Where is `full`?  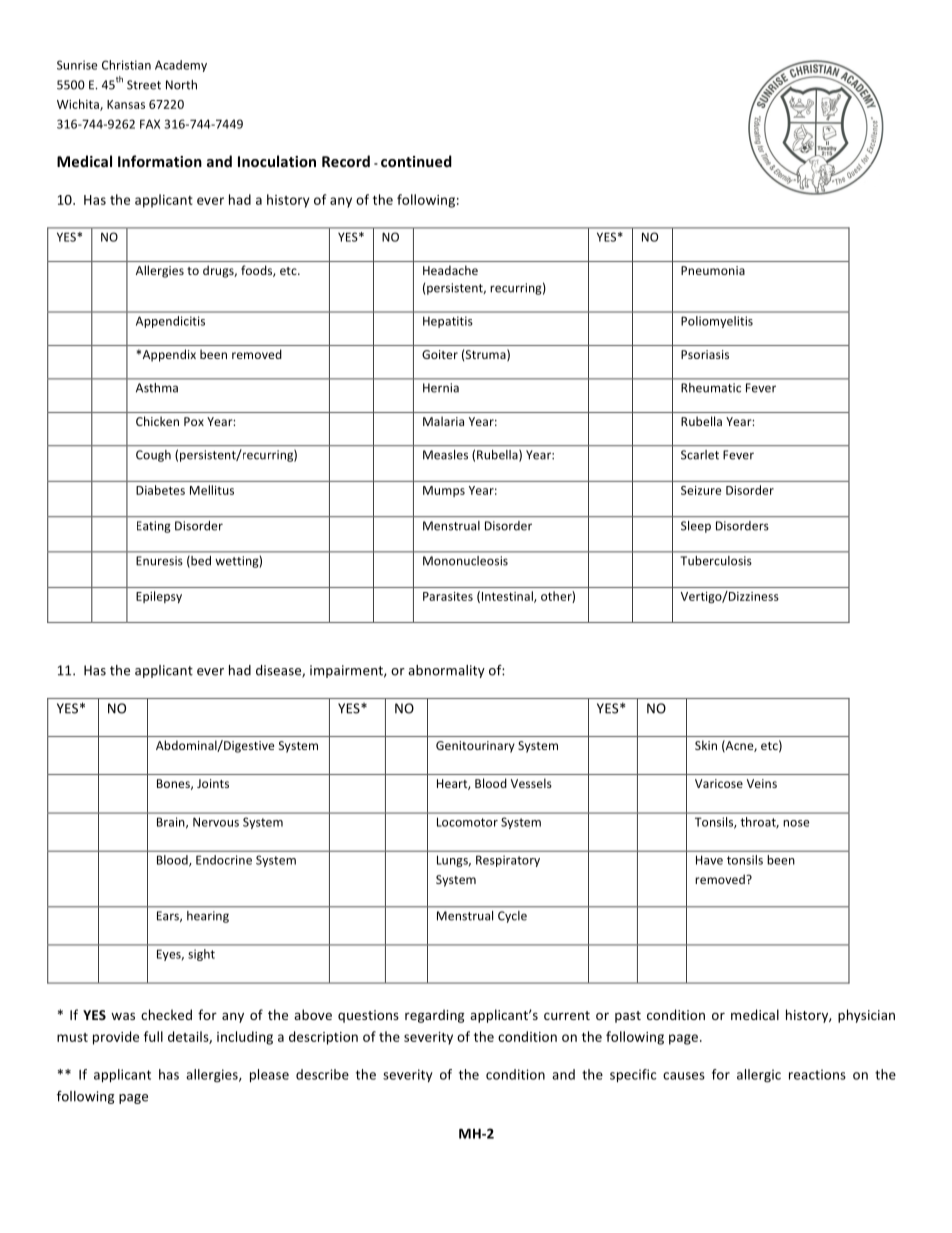
full is located at coordinates (153, 1036).
